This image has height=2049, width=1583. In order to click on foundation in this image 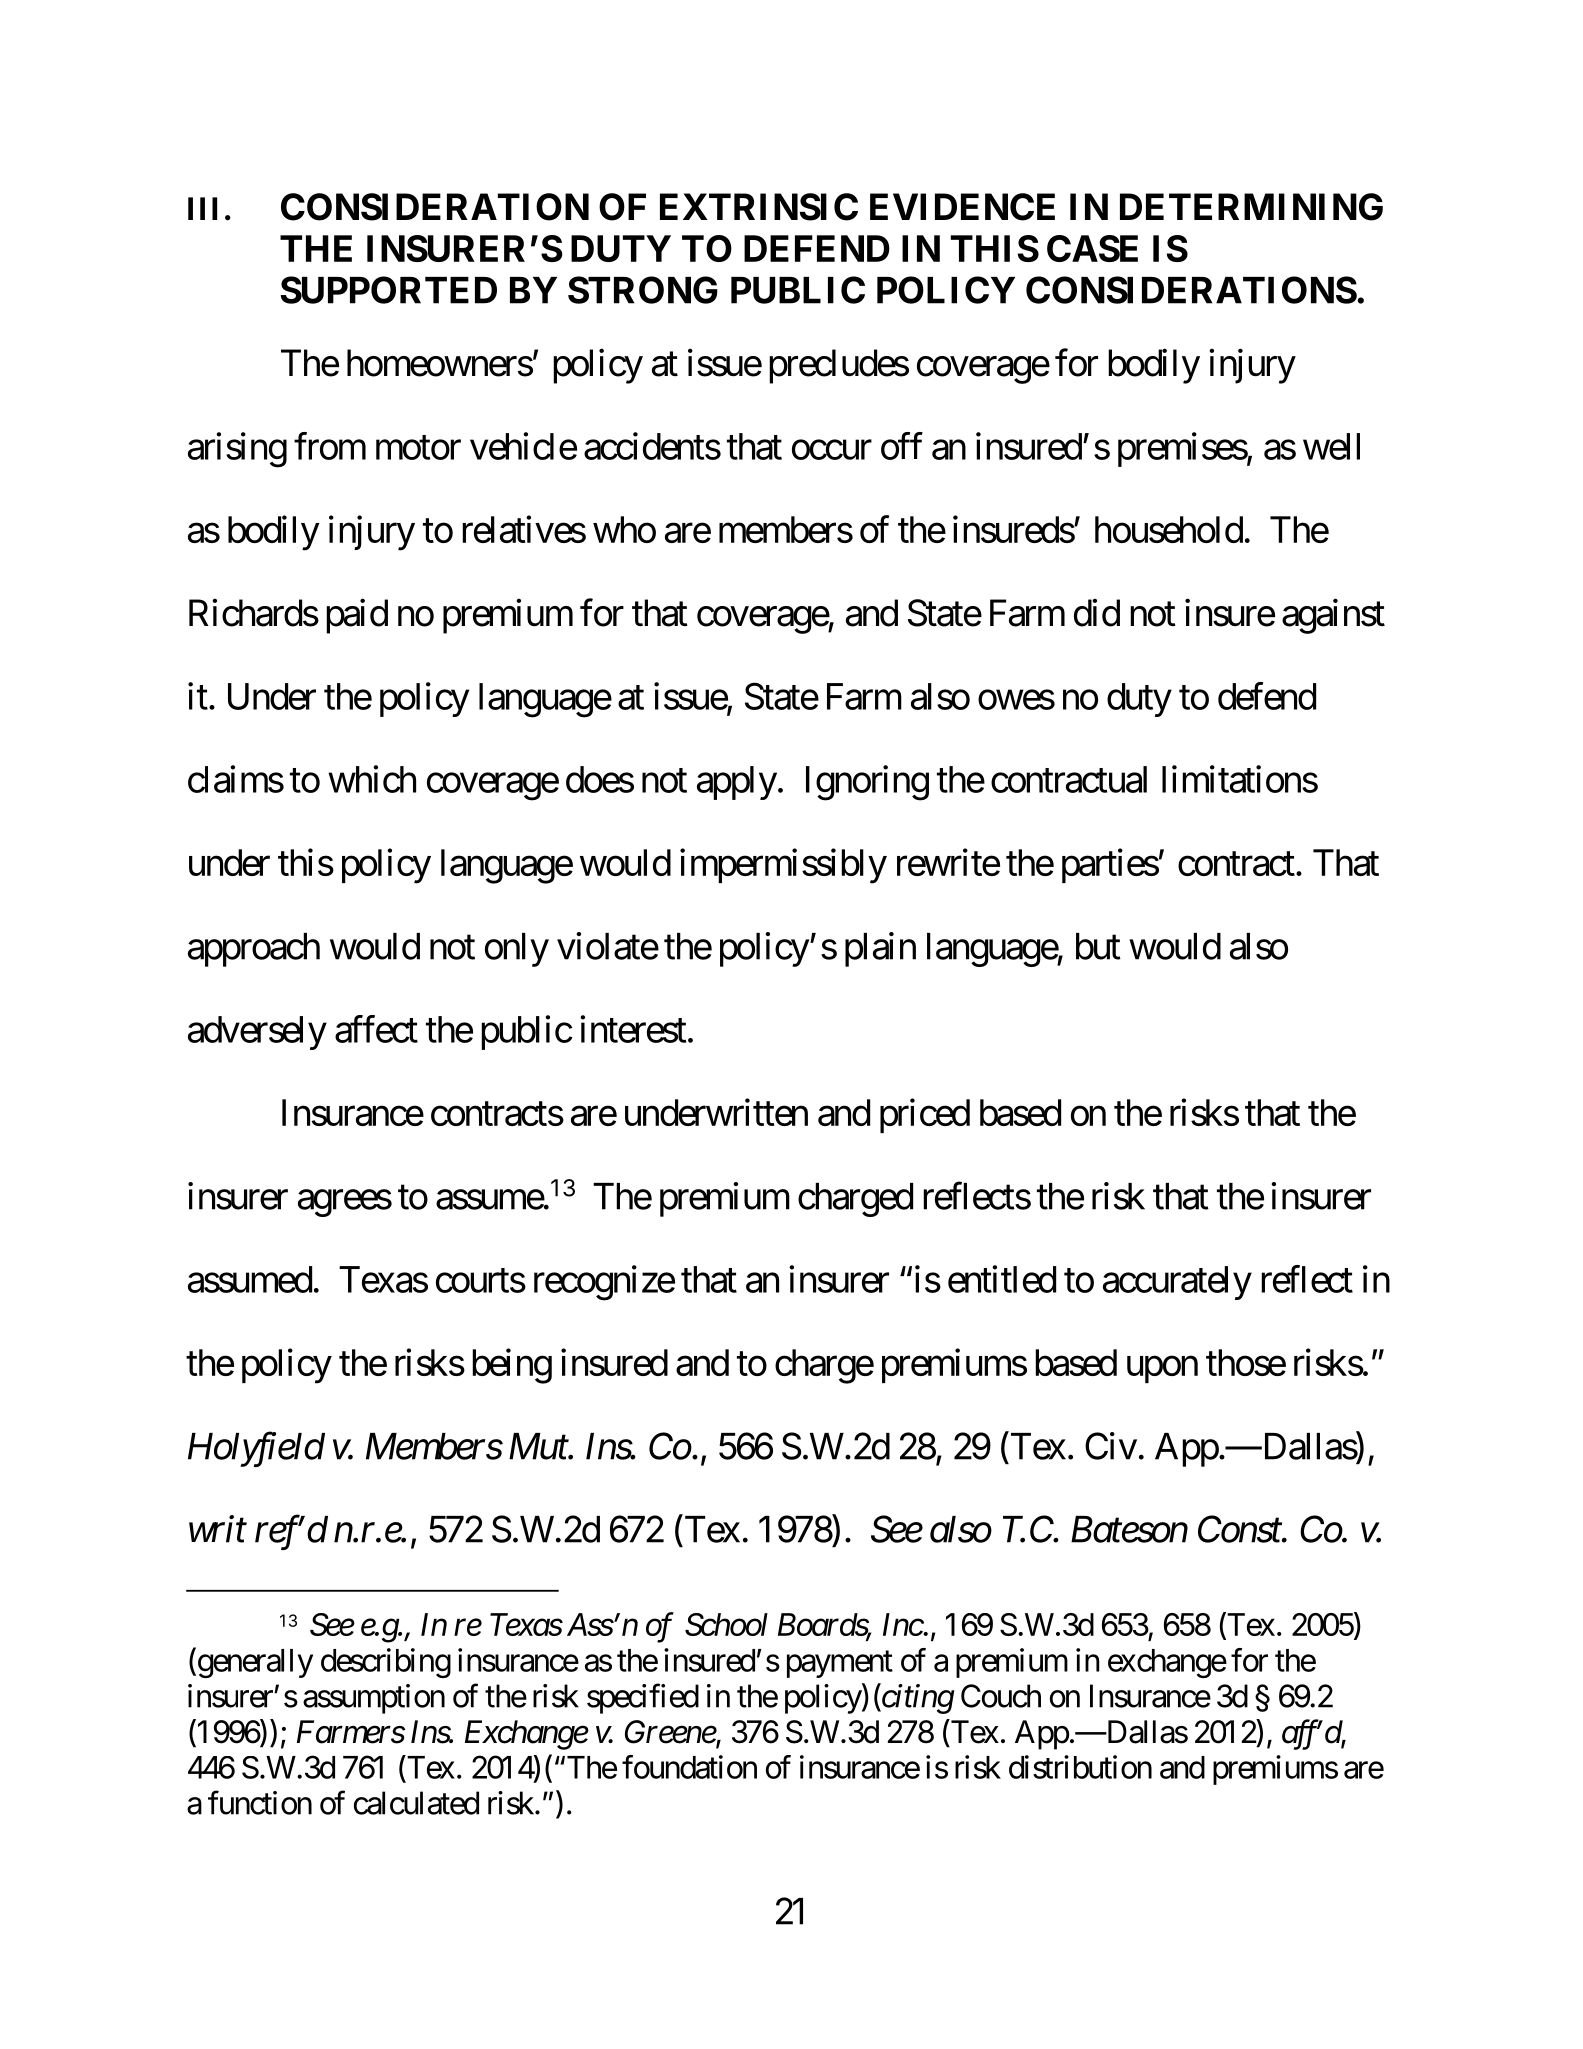, I will do `click(689, 1767)`.
